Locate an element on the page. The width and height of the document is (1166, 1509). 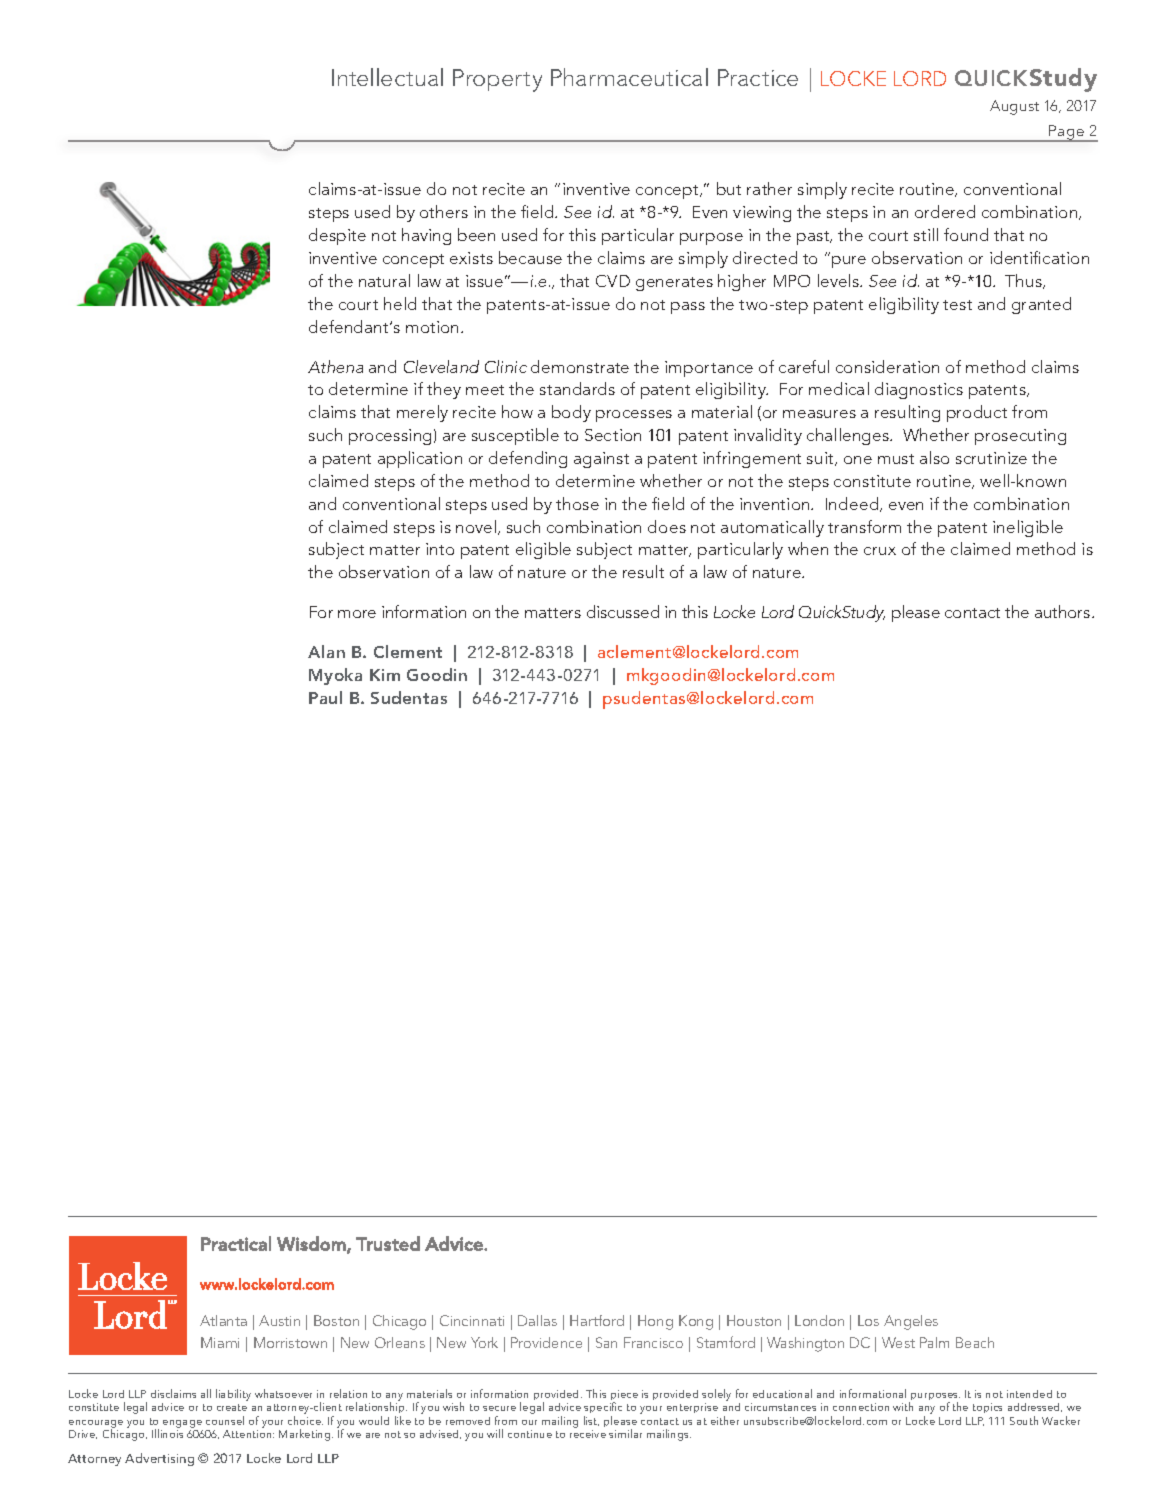
Intellectual is located at coordinates (387, 77).
